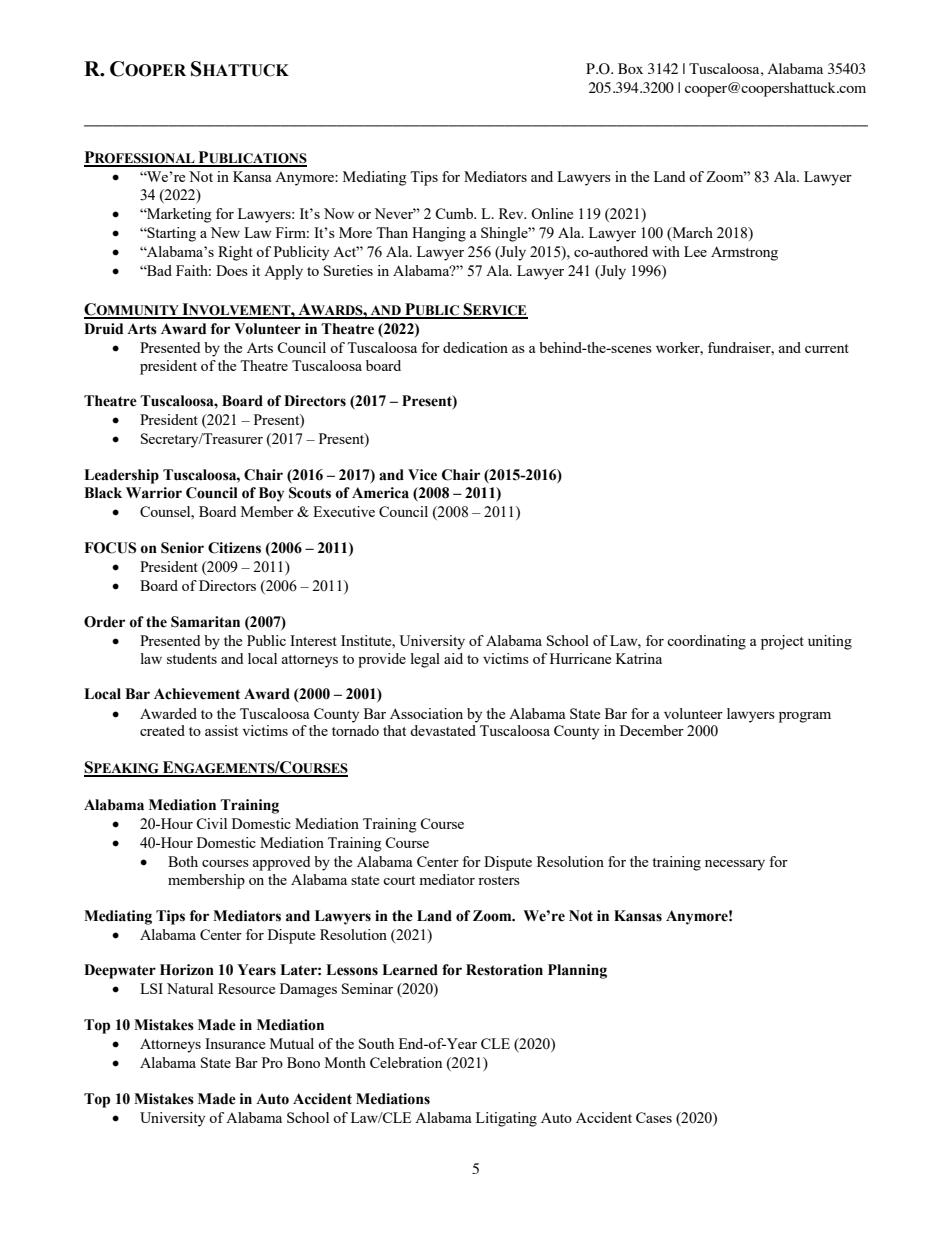 Image resolution: width=952 pixels, height=1233 pixels. Describe the element at coordinates (225, 232) in the document. I see `New` at that location.
